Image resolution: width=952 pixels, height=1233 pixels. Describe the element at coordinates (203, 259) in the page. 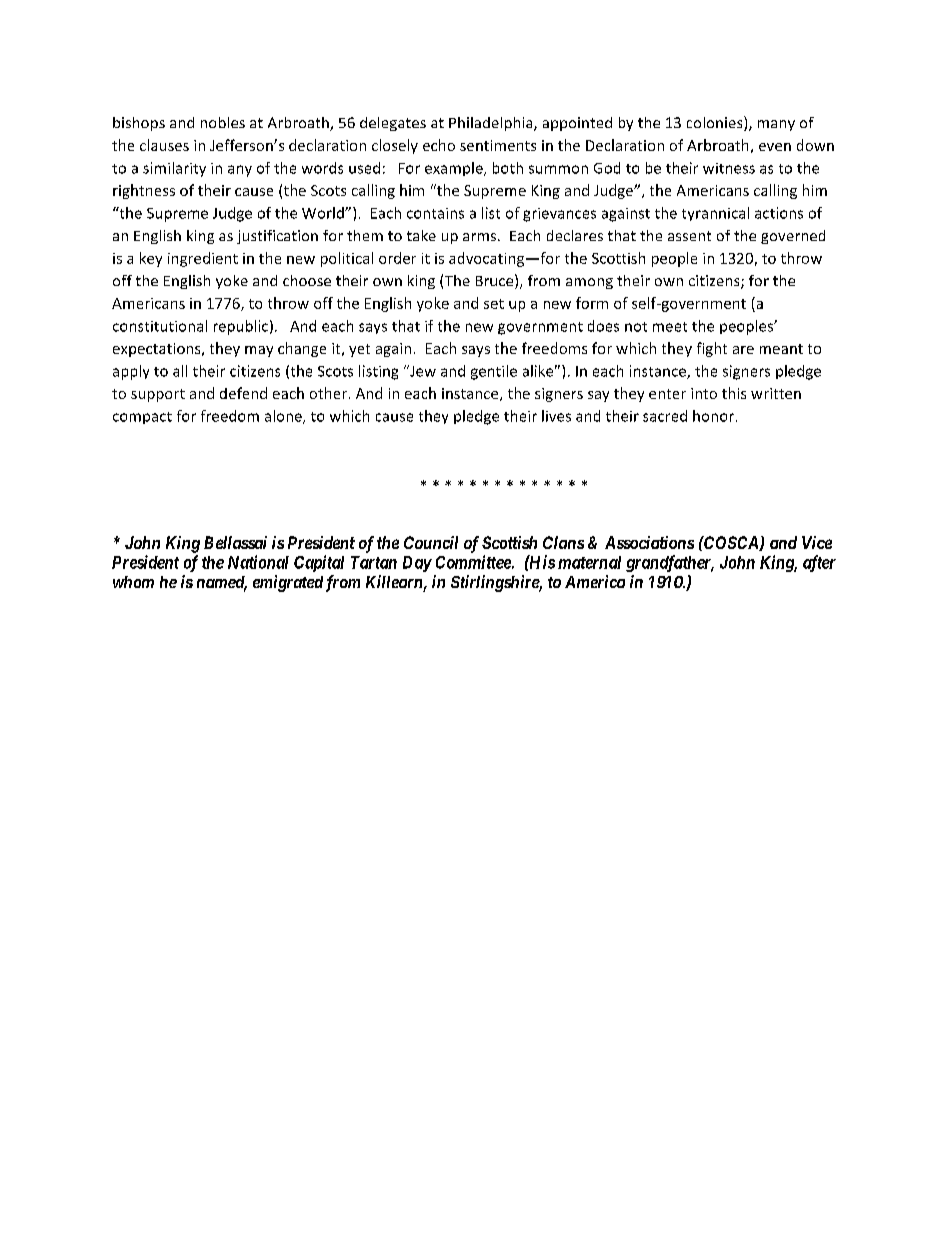

I see `ingredient` at that location.
